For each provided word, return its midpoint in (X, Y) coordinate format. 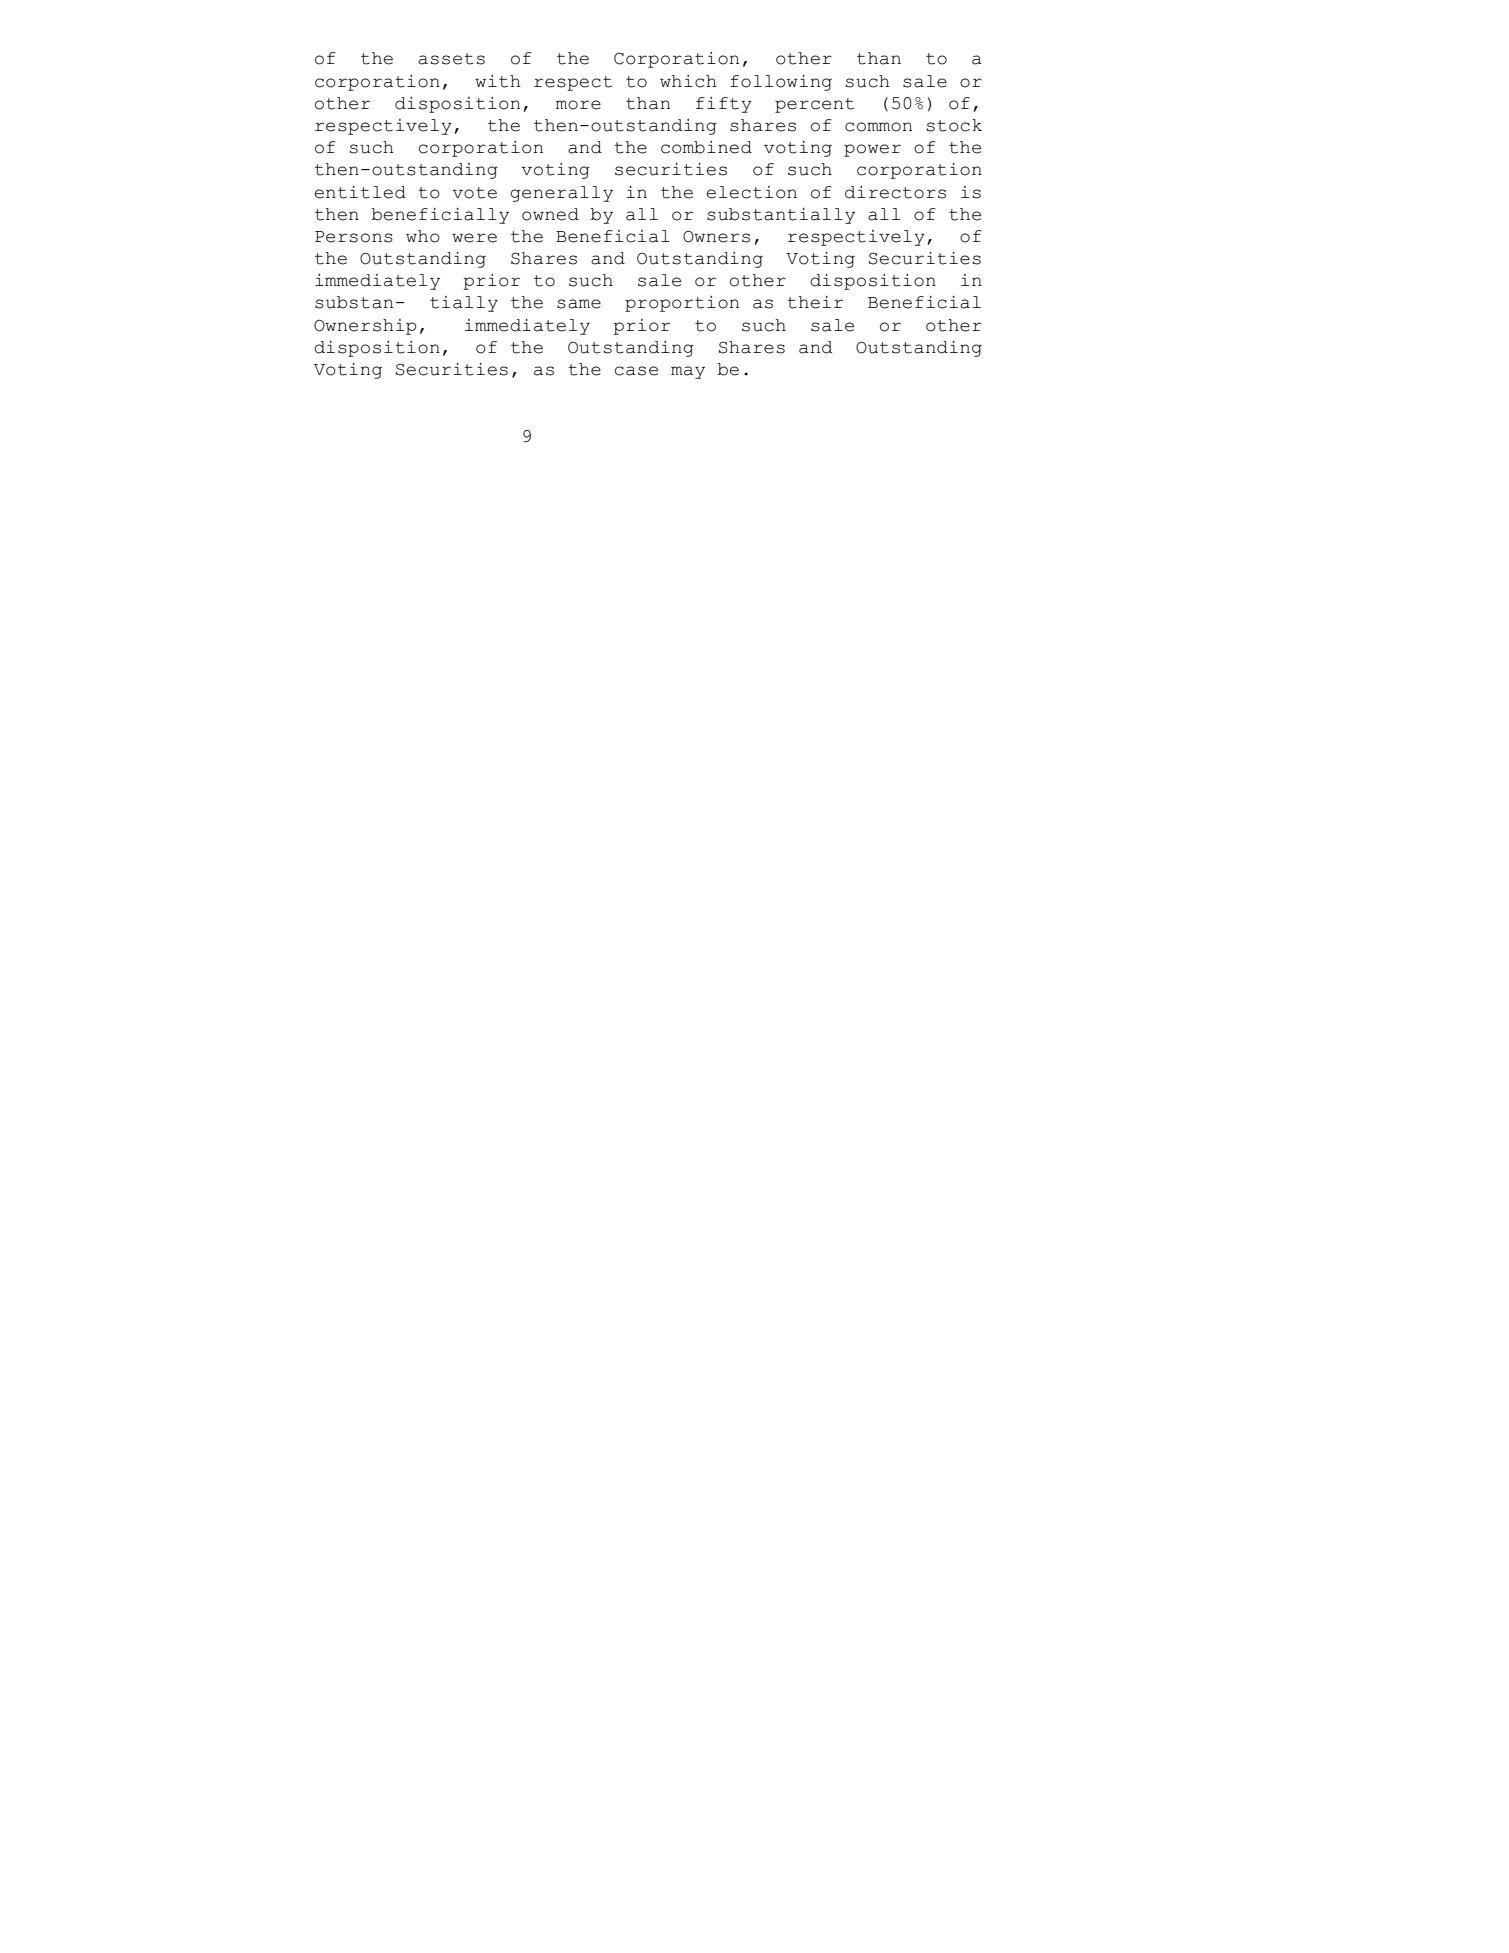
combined (706, 147)
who (423, 236)
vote (474, 193)
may (688, 372)
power (872, 150)
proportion (682, 304)
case (636, 371)
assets (451, 59)
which (688, 81)
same (579, 304)
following (781, 83)
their (815, 302)
